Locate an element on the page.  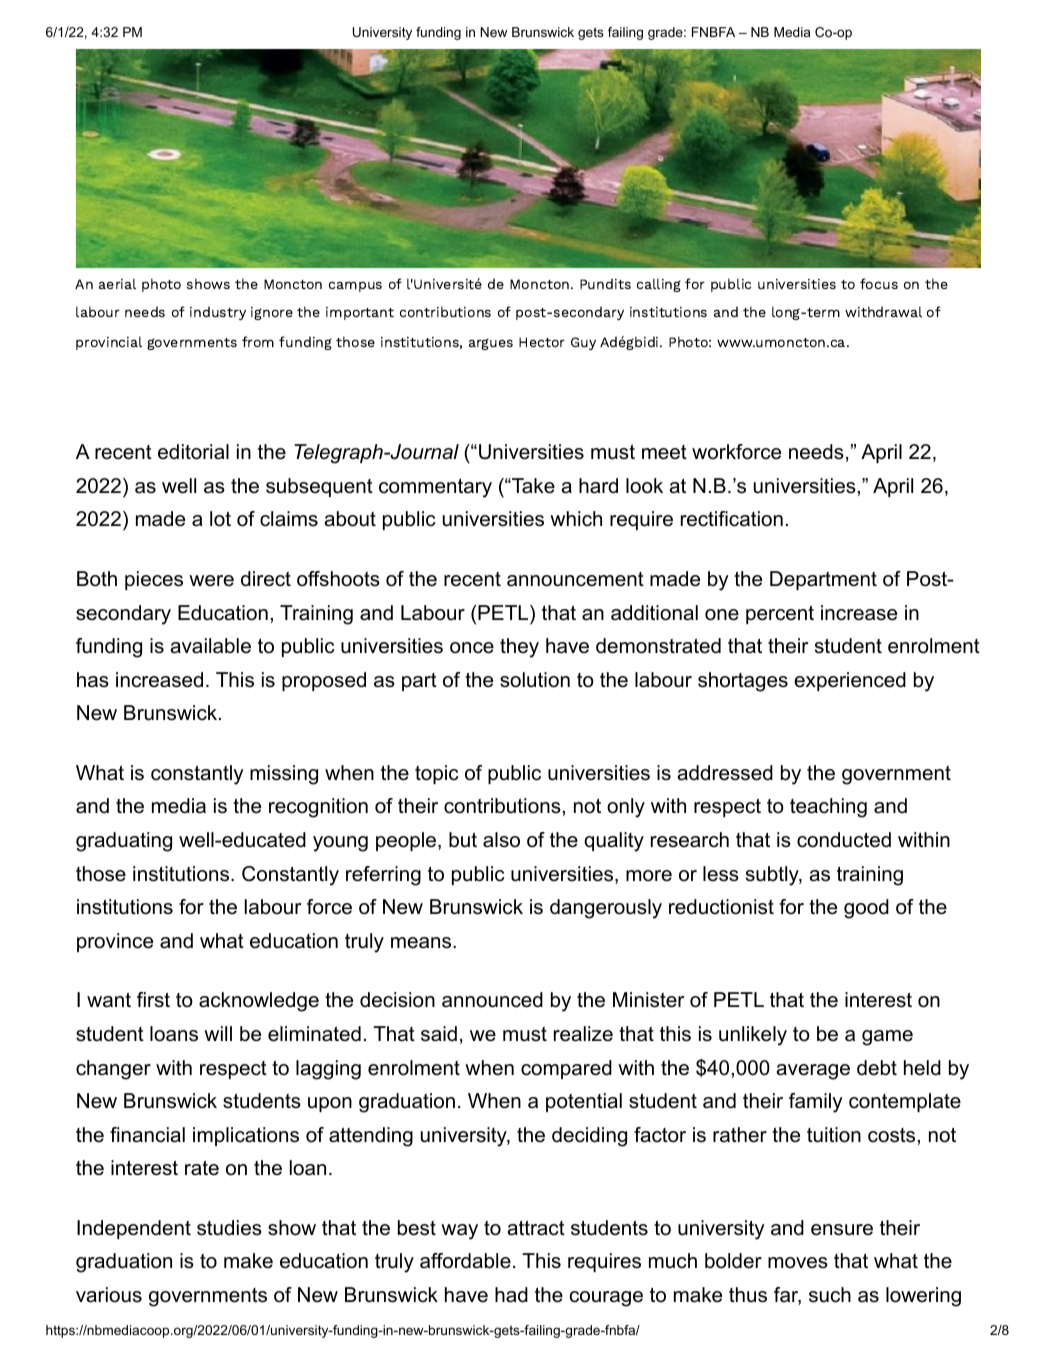
had is located at coordinates (511, 1295).
